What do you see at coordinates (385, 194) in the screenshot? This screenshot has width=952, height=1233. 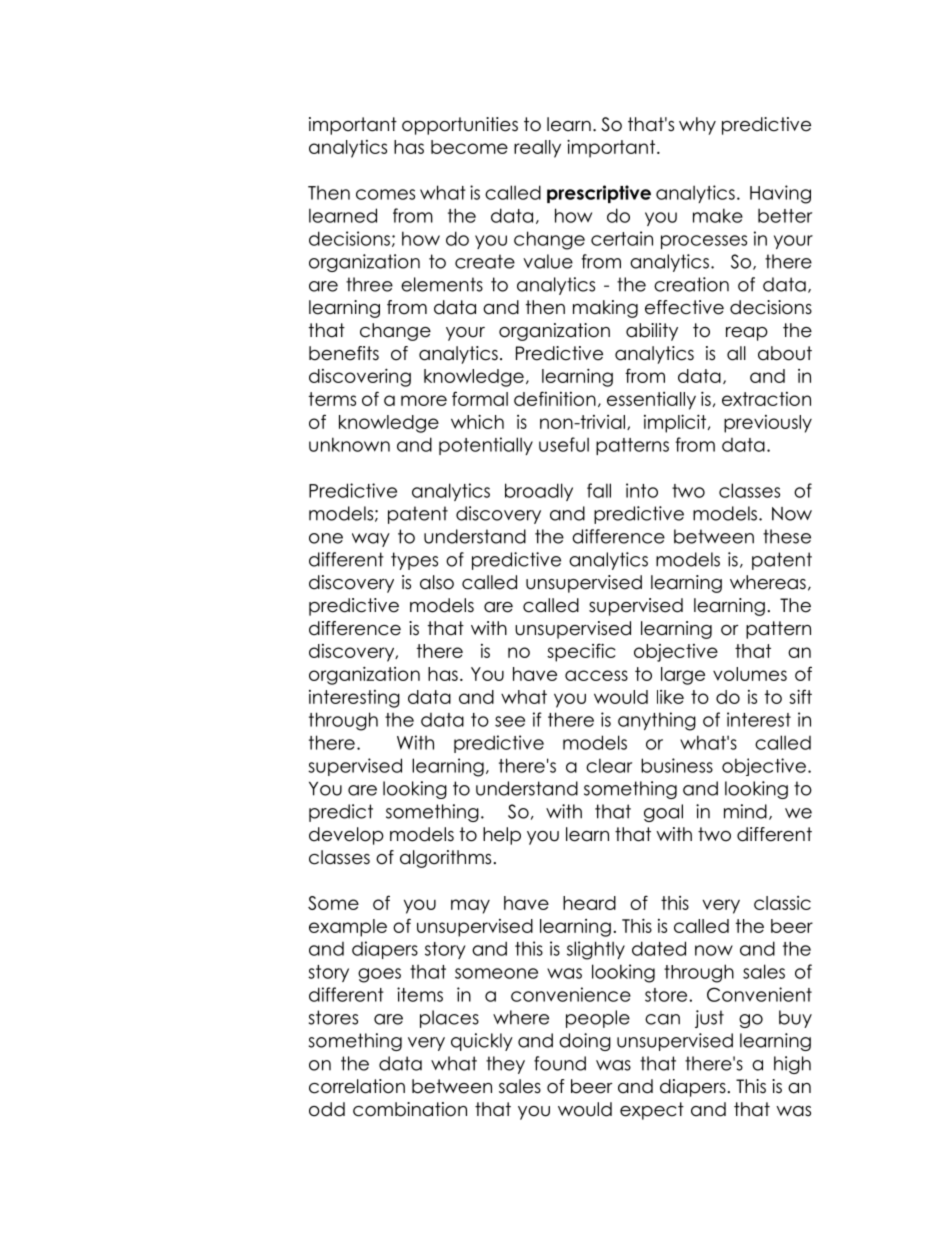 I see `comes` at bounding box center [385, 194].
